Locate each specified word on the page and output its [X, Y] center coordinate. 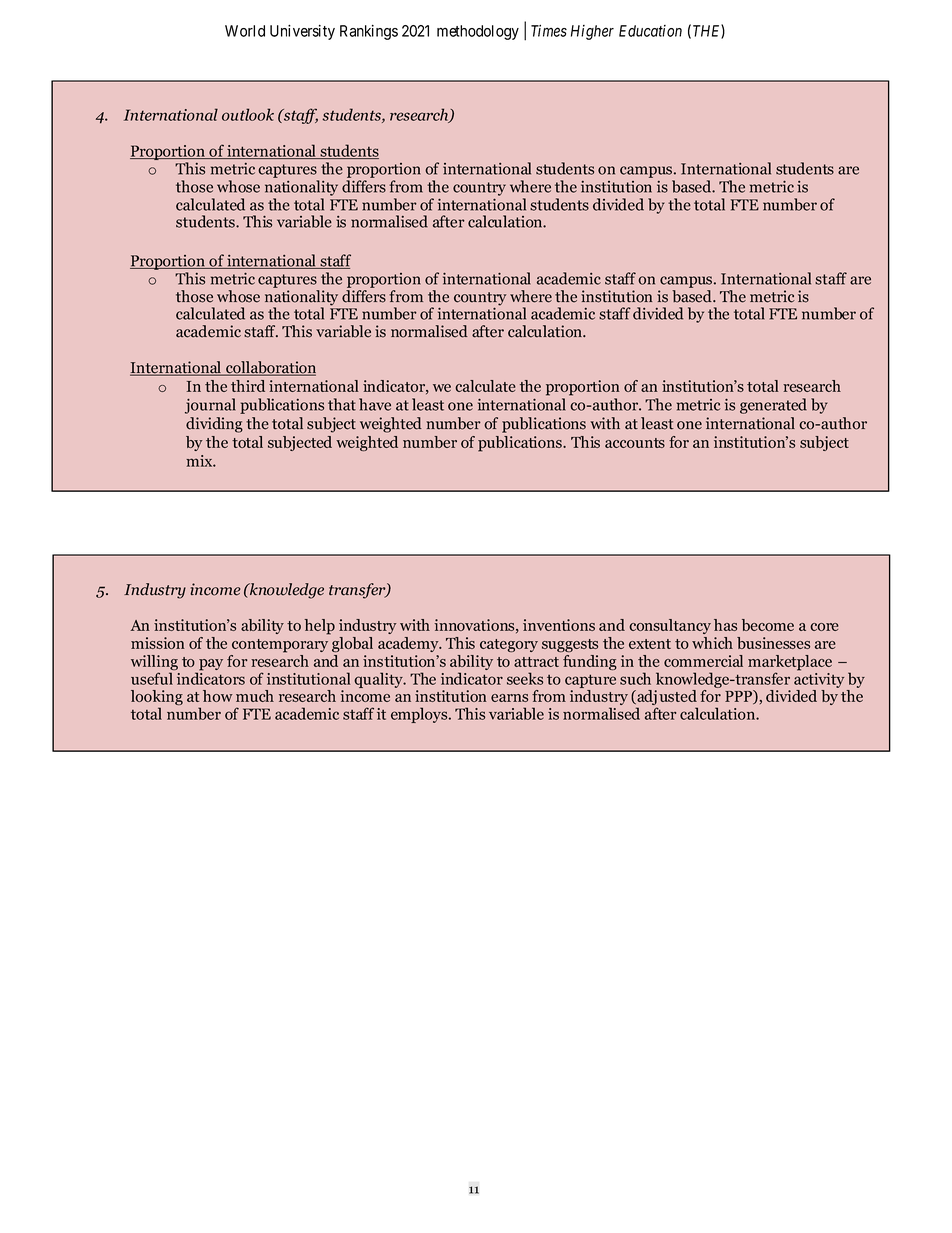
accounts [635, 443]
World [245, 31]
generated [773, 406]
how [218, 696]
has [725, 625]
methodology [478, 32]
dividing [214, 425]
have [375, 404]
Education [650, 31]
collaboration [270, 368]
